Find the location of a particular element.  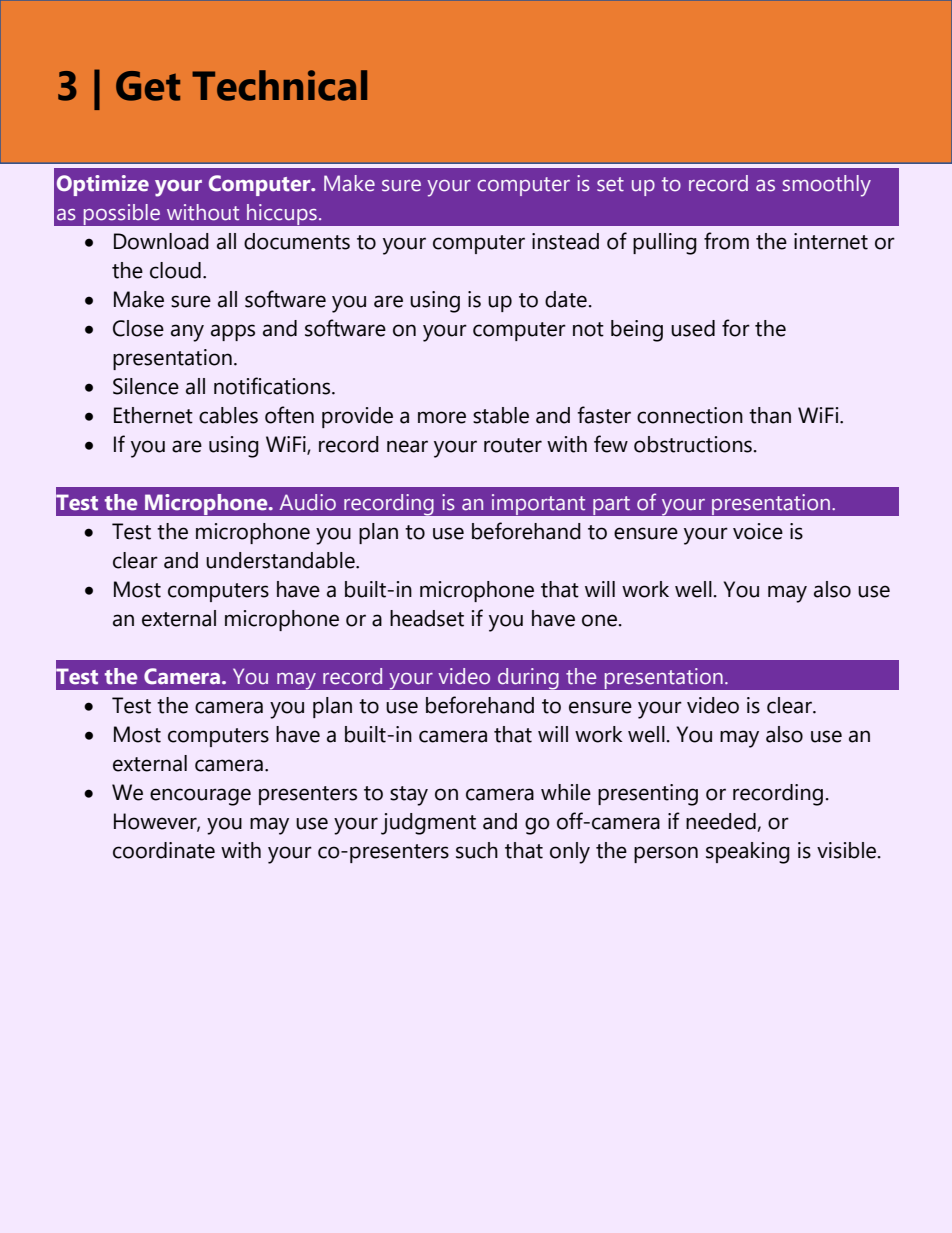

headset is located at coordinates (427, 618).
